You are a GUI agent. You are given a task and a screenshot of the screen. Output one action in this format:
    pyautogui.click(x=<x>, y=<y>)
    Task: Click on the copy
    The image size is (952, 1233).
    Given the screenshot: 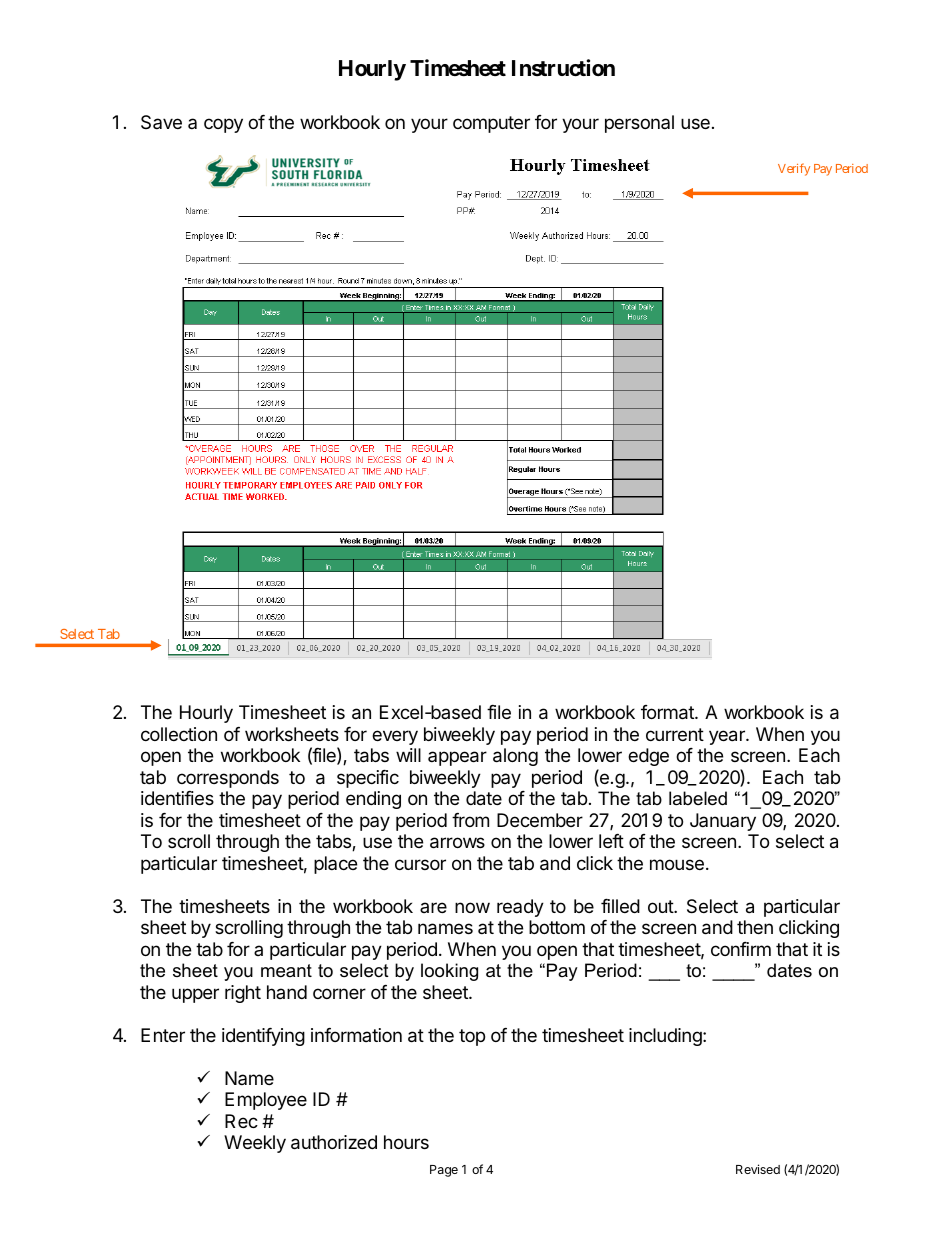 What is the action you would take?
    pyautogui.click(x=223, y=125)
